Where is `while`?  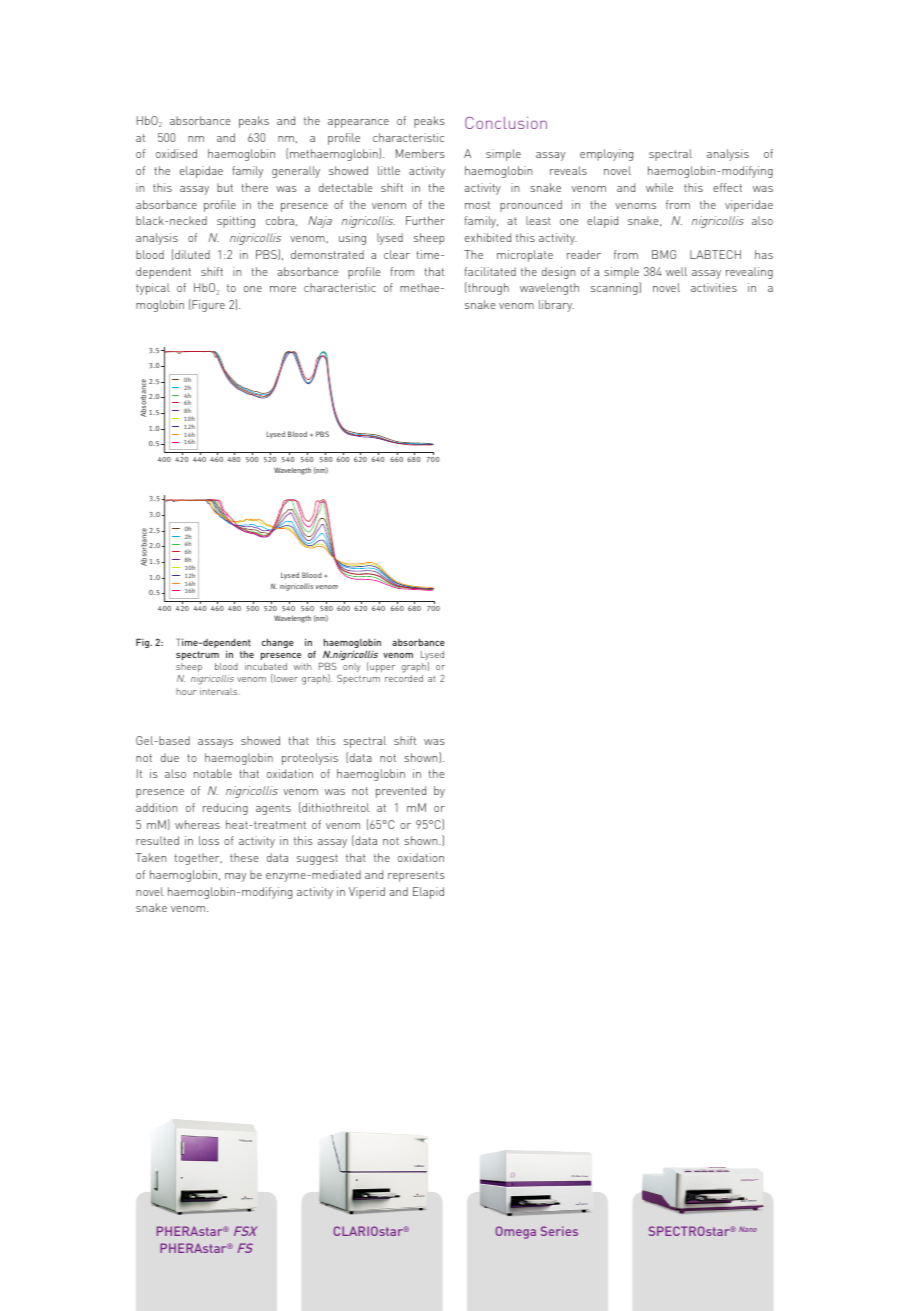 while is located at coordinates (659, 187).
